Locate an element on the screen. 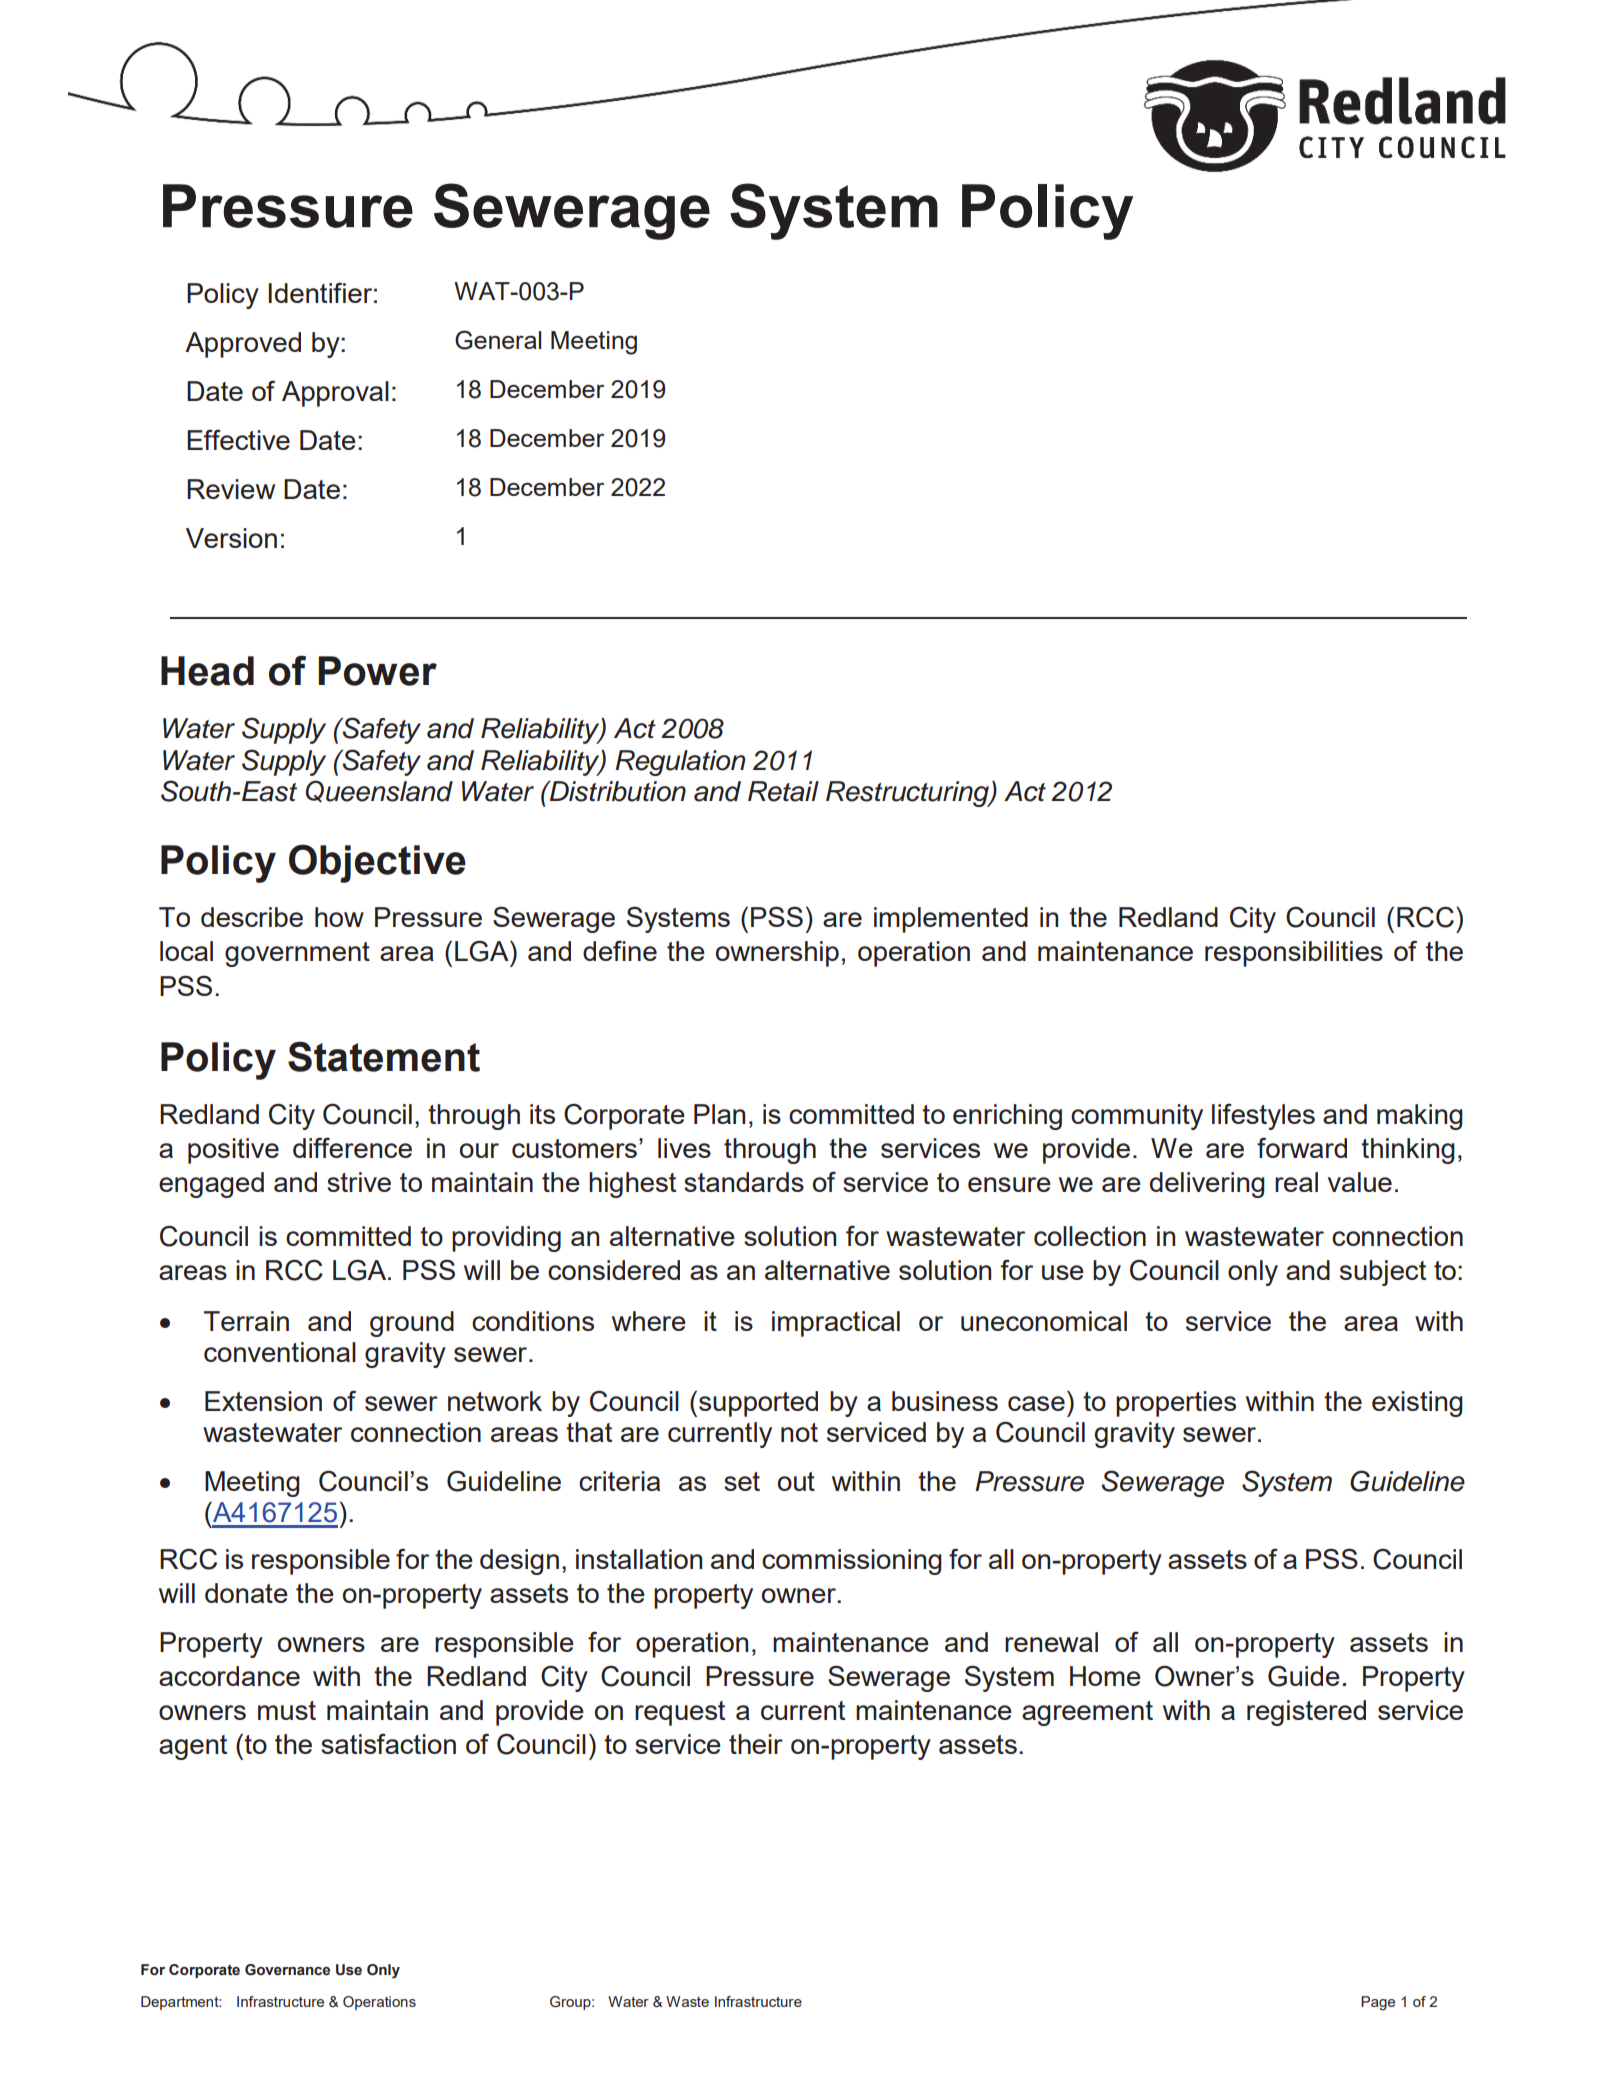  Approval is located at coordinates (335, 394).
